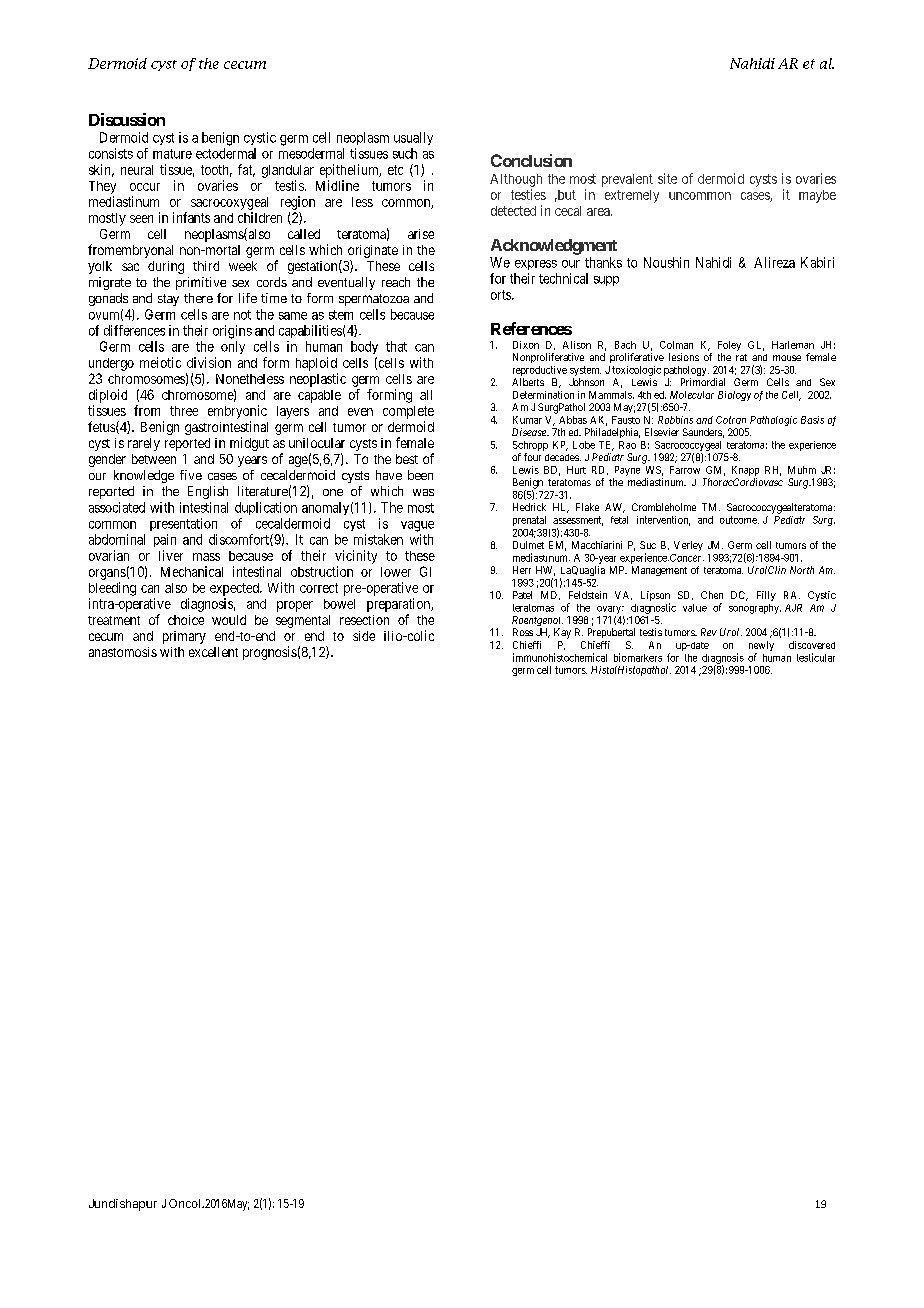  I want to click on outcome, so click(739, 520).
